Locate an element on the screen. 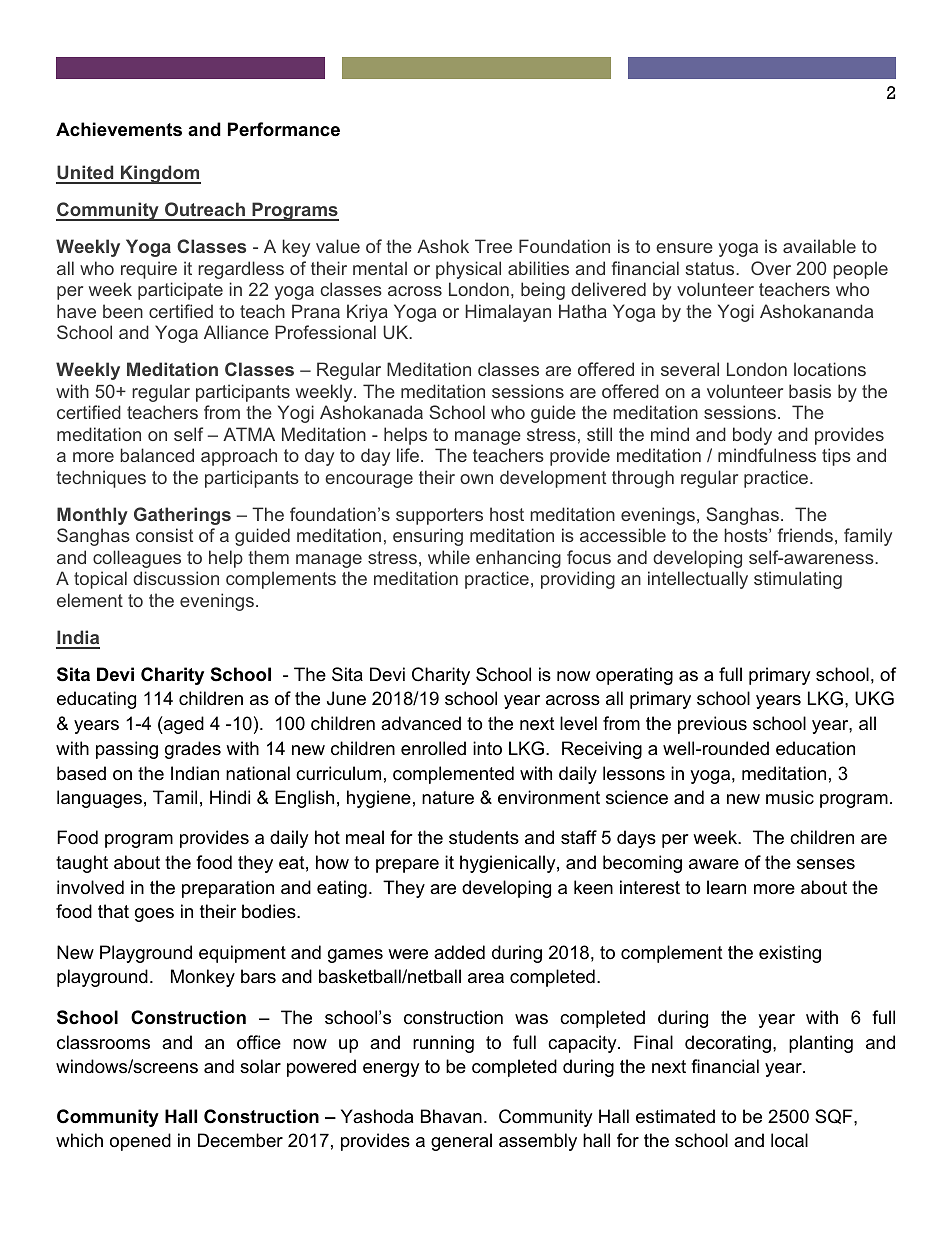 This screenshot has height=1233, width=952. Achievements is located at coordinates (119, 129).
